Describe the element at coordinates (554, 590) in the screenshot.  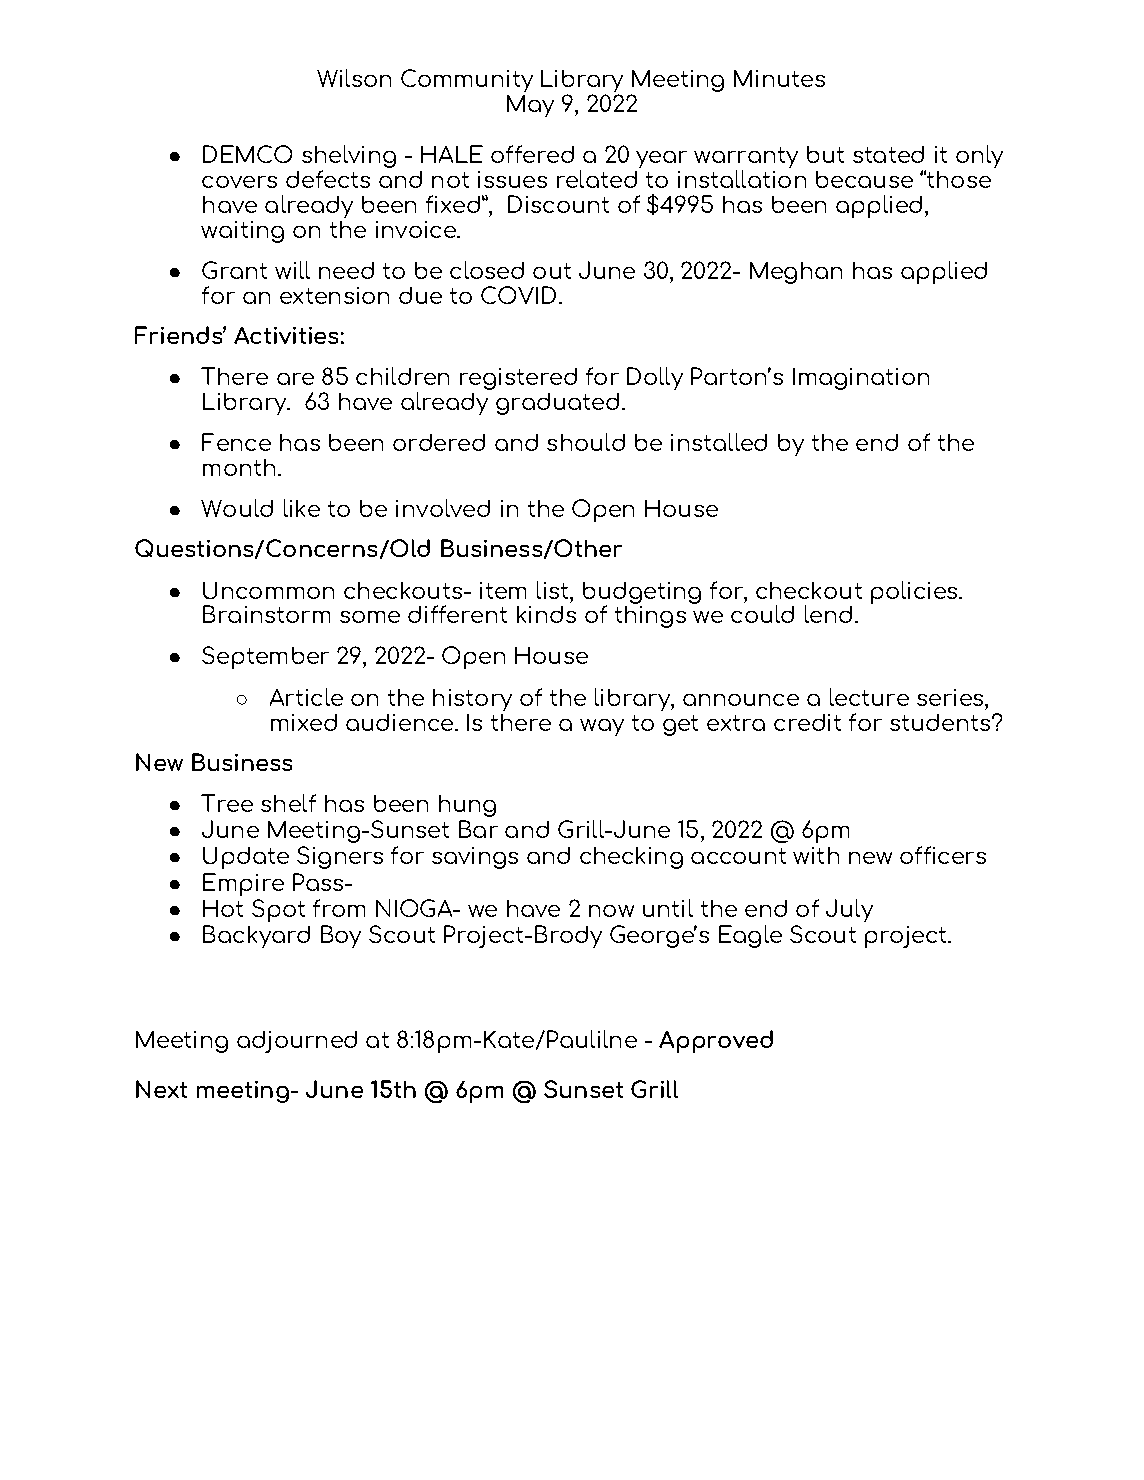
I see `list` at that location.
